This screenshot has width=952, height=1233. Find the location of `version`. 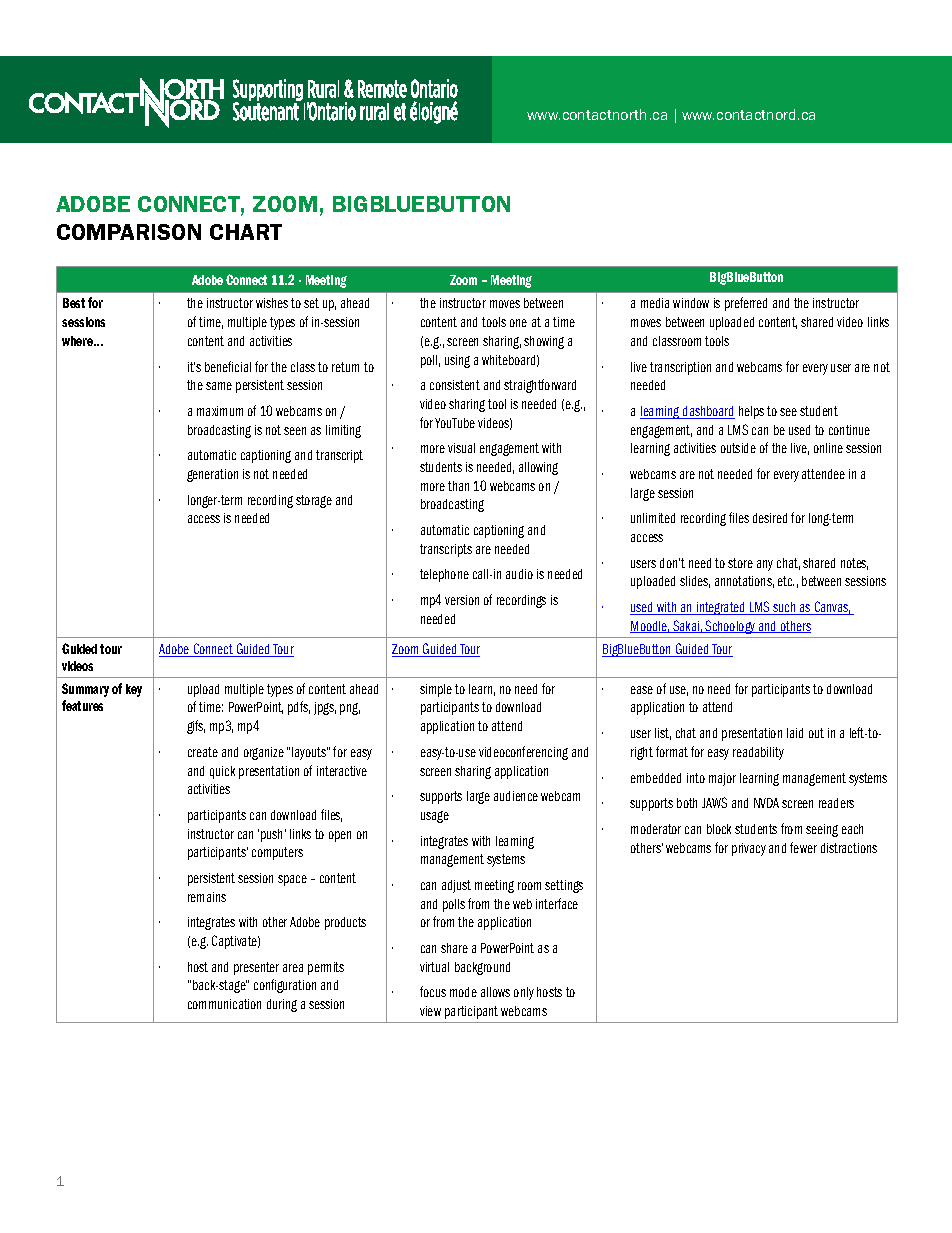

version is located at coordinates (462, 600).
